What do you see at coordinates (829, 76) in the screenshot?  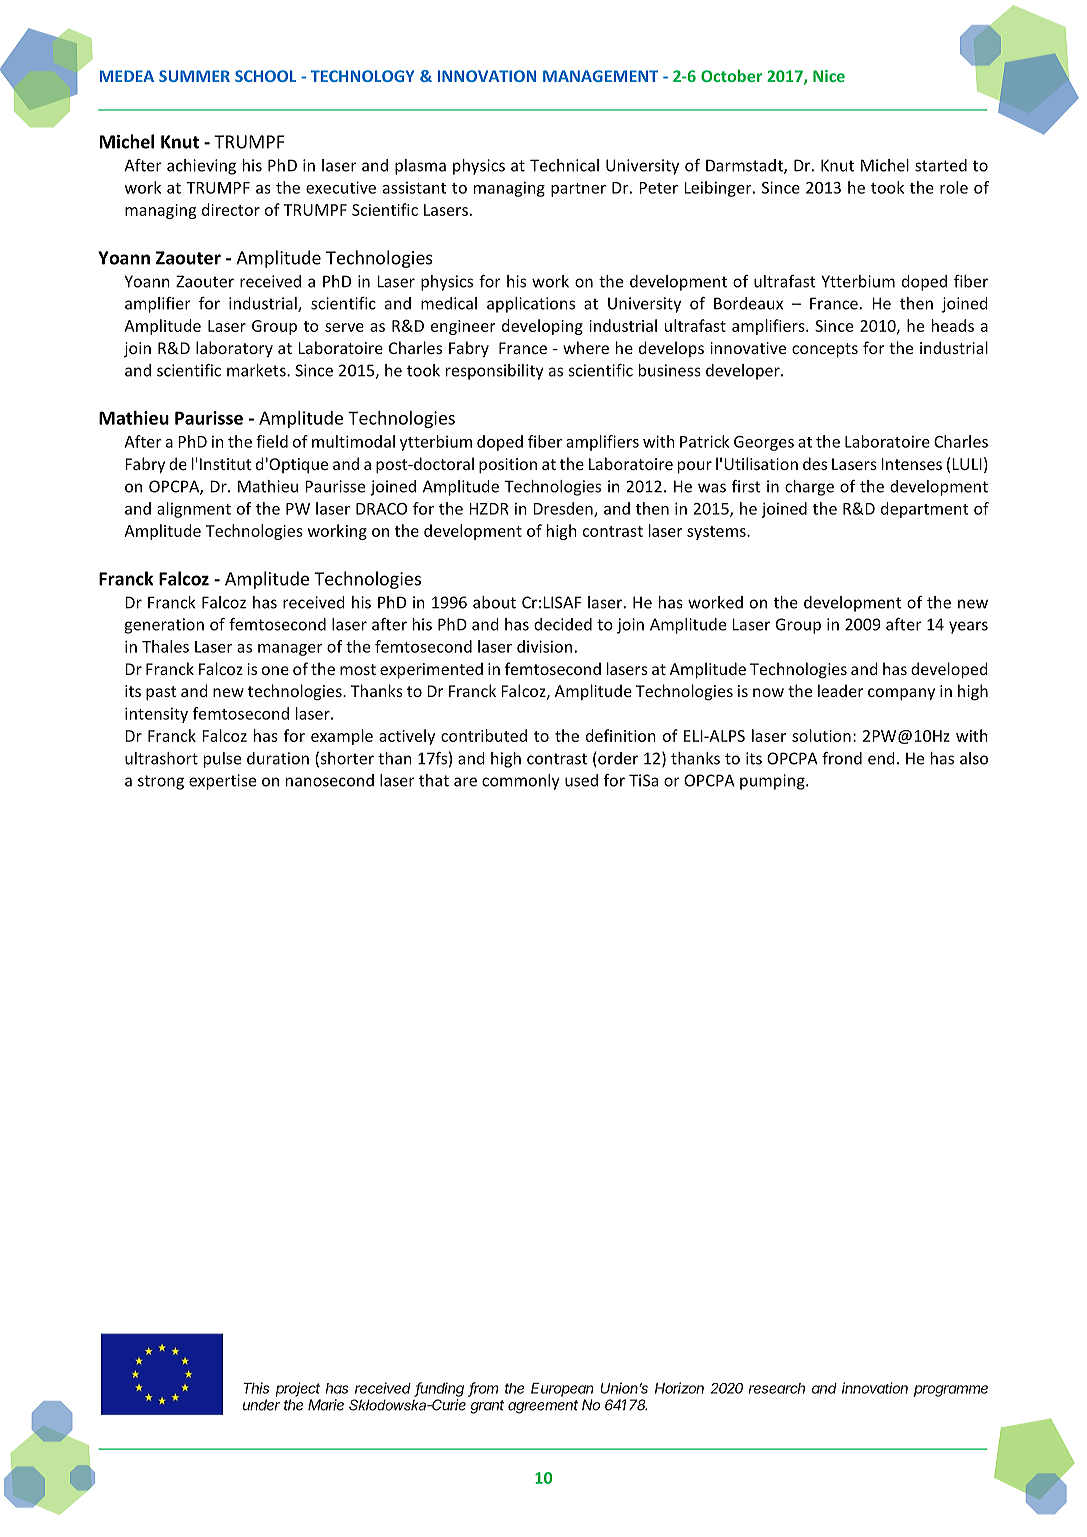 I see `Nice` at bounding box center [829, 76].
